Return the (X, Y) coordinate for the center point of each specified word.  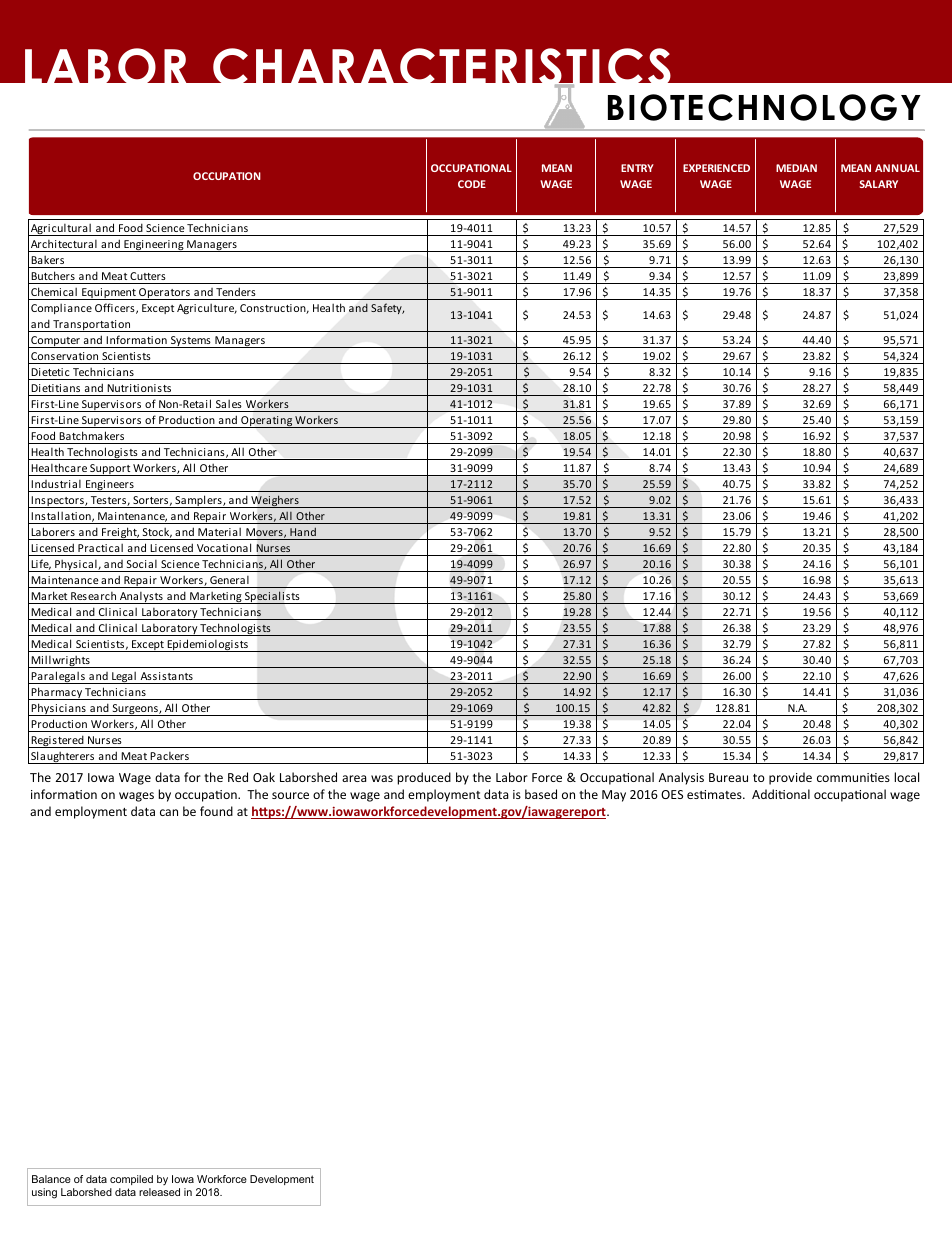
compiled (131, 1180)
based (541, 794)
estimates (715, 794)
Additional (781, 794)
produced (424, 778)
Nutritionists (139, 388)
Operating (266, 422)
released (159, 1192)
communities (853, 777)
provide (790, 778)
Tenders (236, 291)
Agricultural (61, 229)
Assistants (167, 676)
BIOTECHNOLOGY (764, 107)
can (169, 812)
